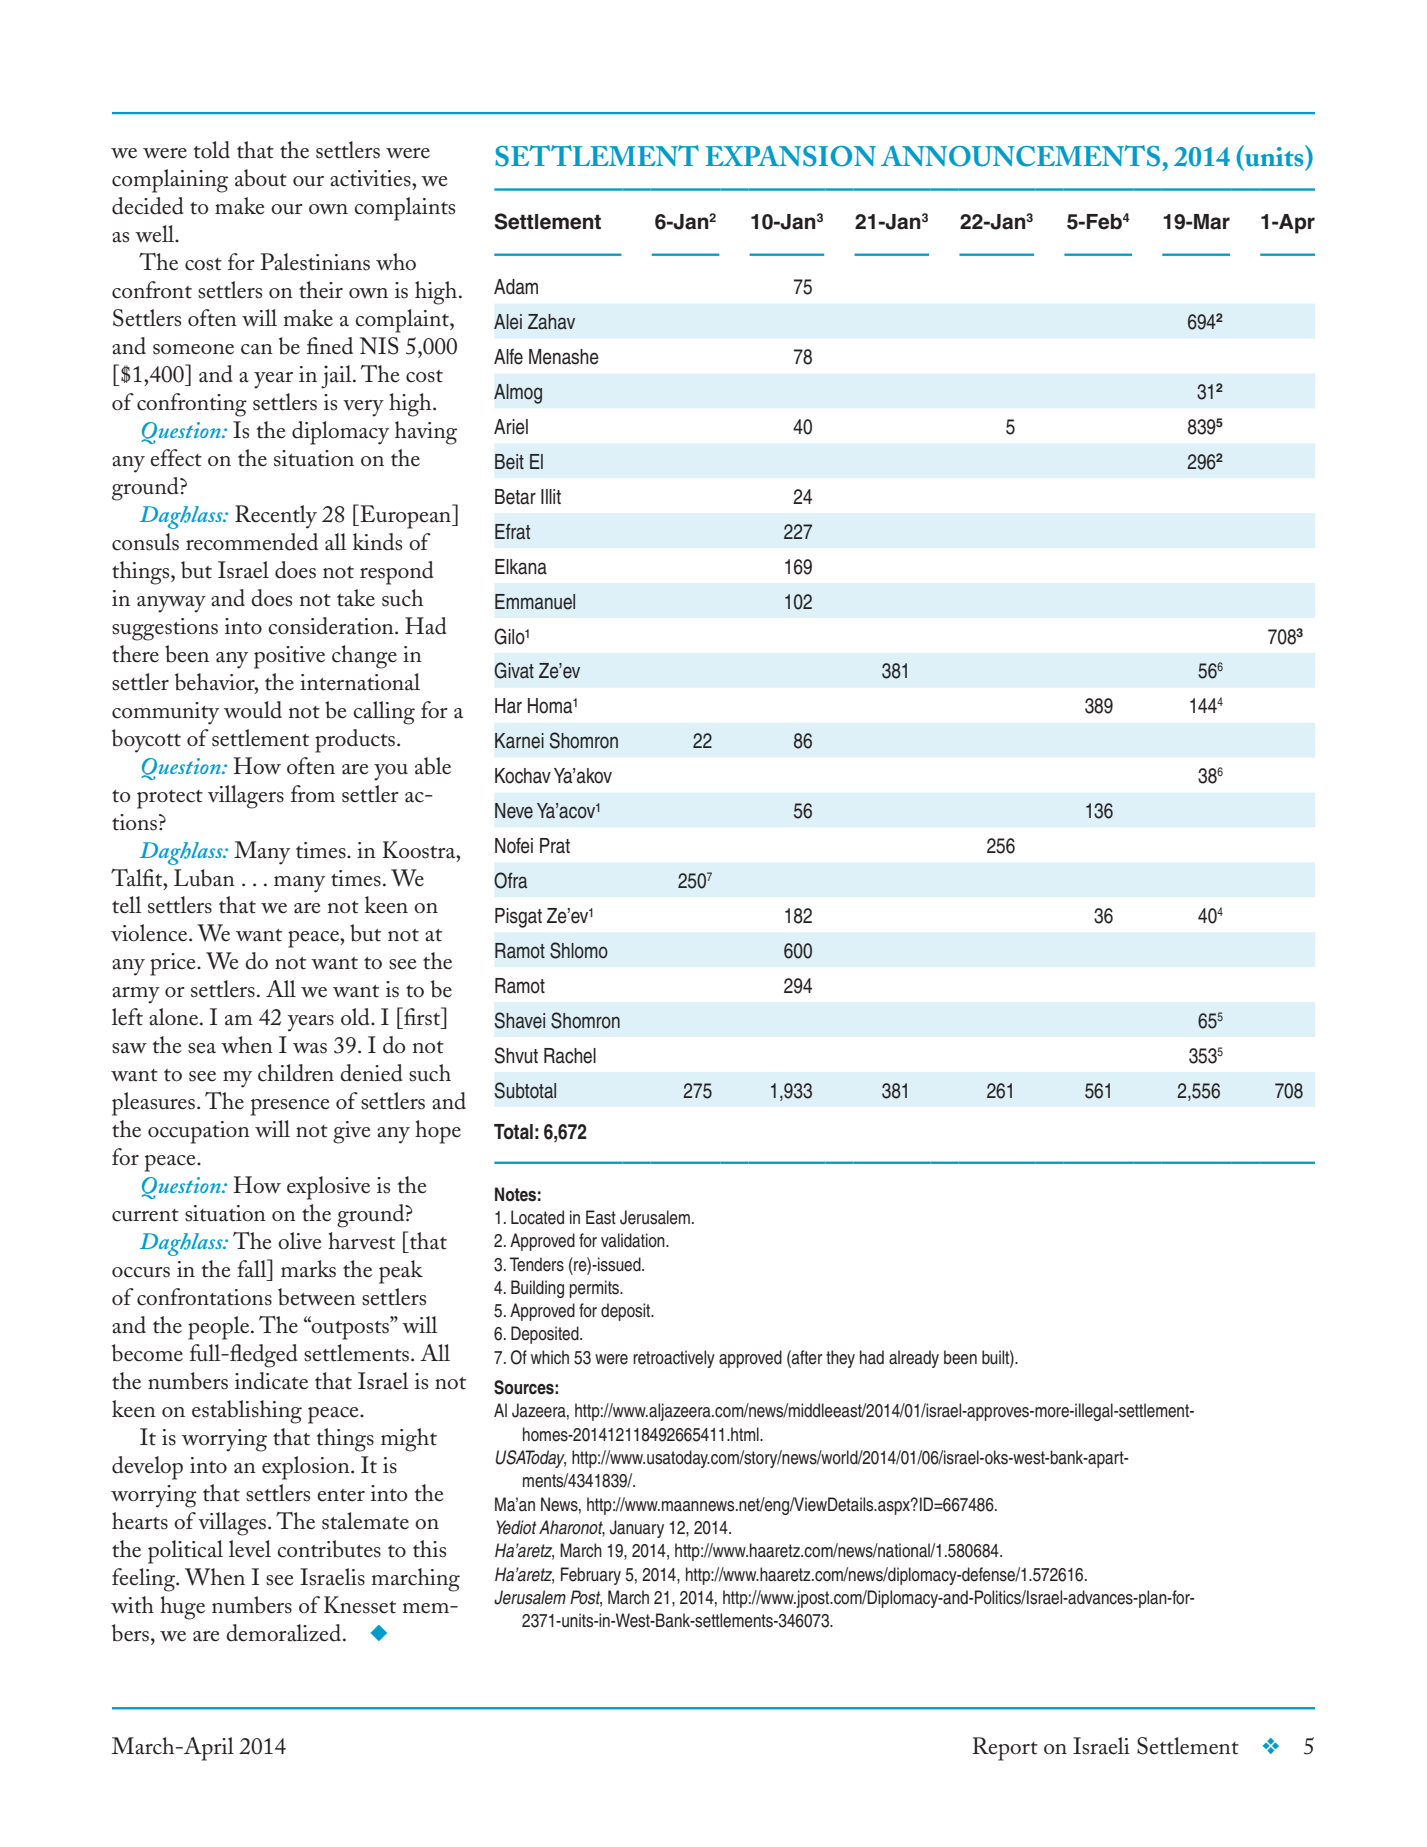 The image size is (1427, 1847). I want to click on would, so click(253, 710).
